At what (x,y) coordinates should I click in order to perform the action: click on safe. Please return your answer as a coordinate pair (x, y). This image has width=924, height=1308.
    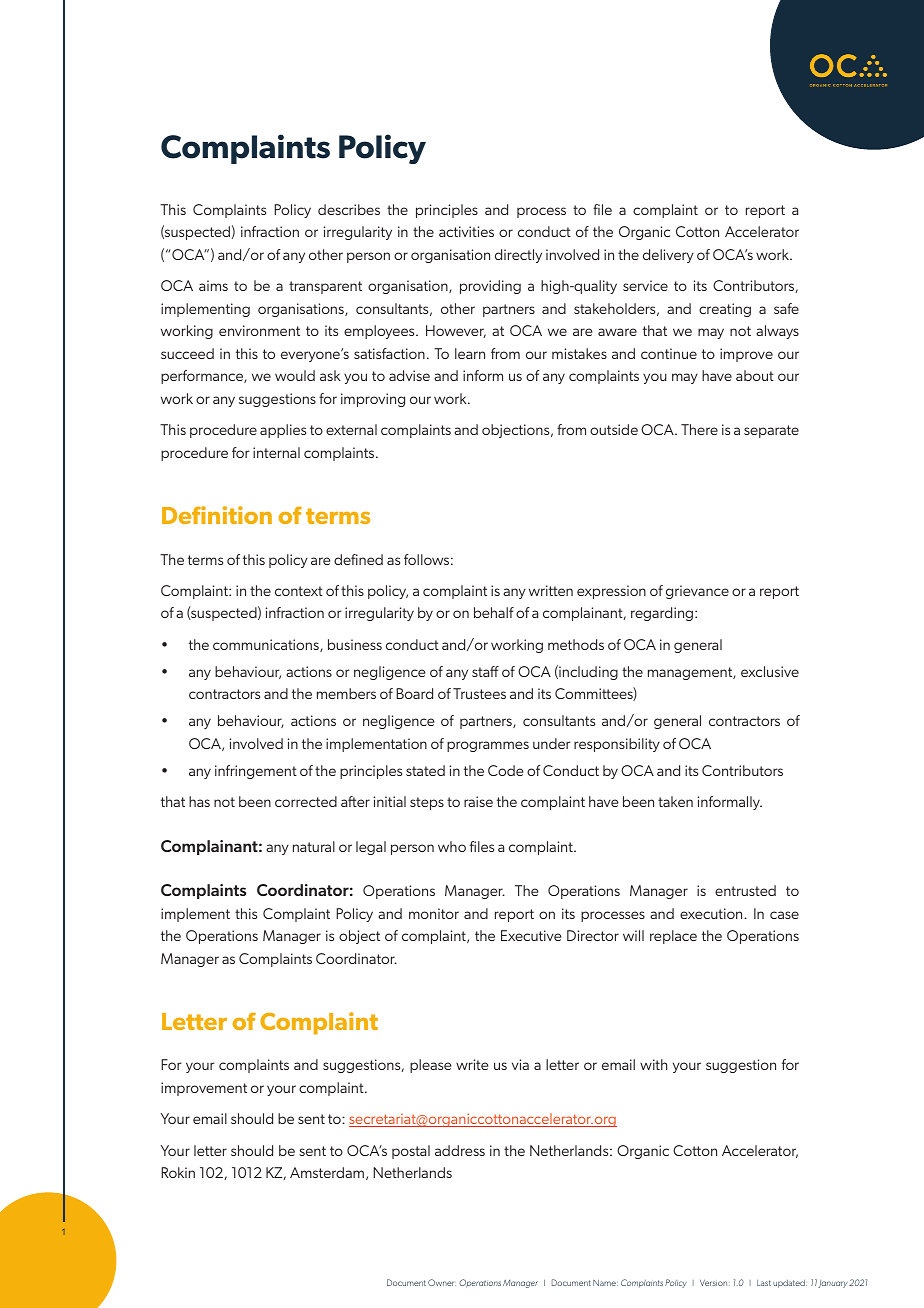
    Looking at the image, I should click on (786, 308).
